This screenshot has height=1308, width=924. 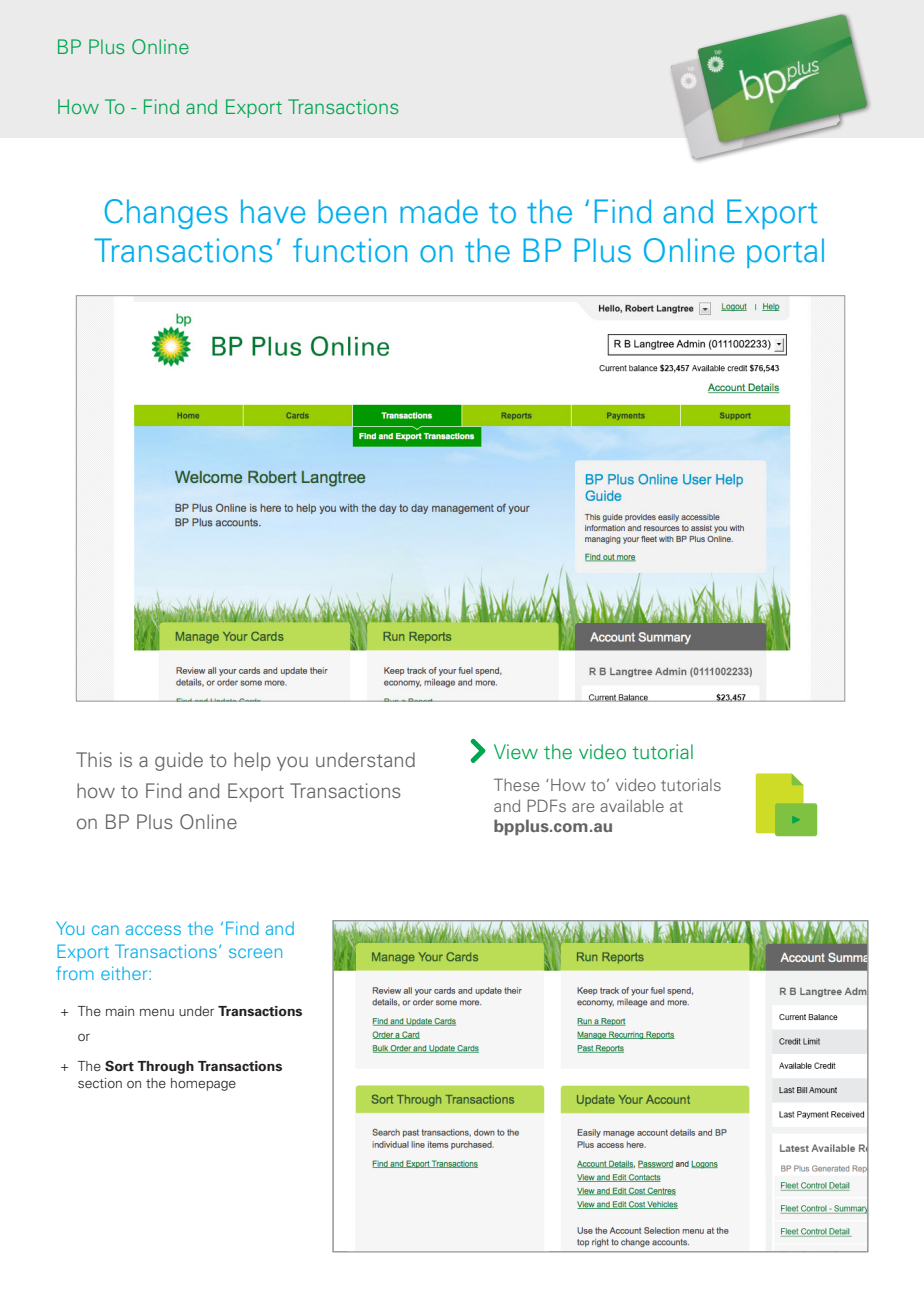 What do you see at coordinates (632, 805) in the screenshot?
I see `available` at bounding box center [632, 805].
